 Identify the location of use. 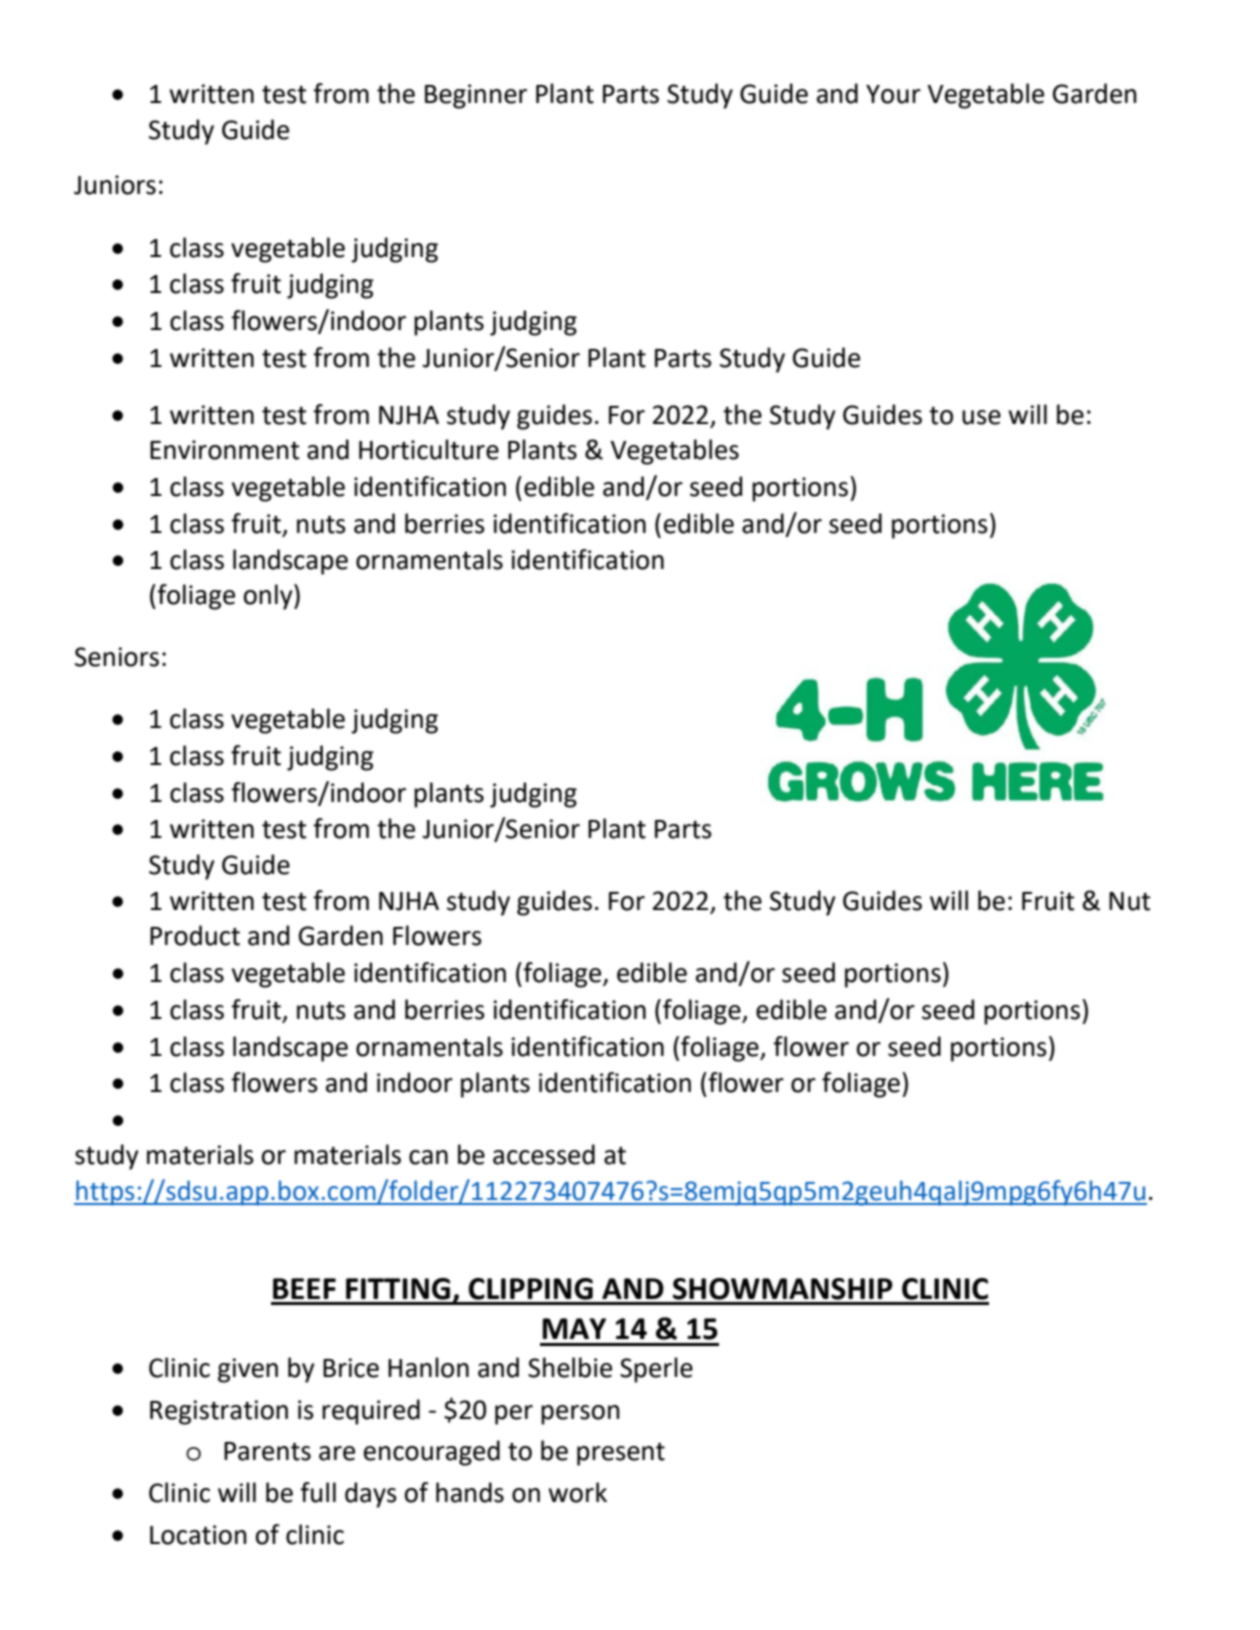
(981, 417).
